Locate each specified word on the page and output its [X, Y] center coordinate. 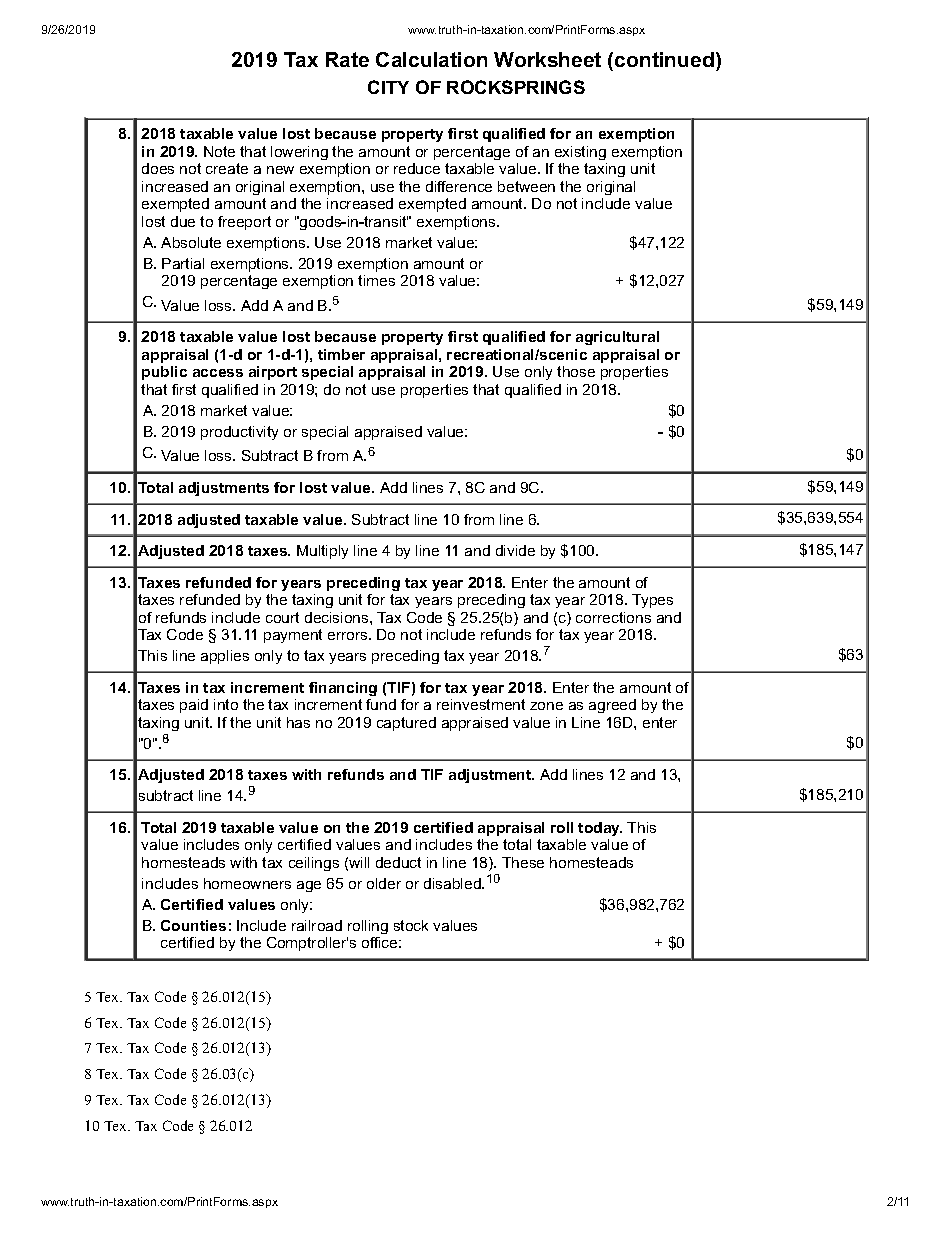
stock [411, 925]
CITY [388, 87]
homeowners [247, 883]
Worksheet [547, 59]
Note [219, 151]
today [600, 829]
